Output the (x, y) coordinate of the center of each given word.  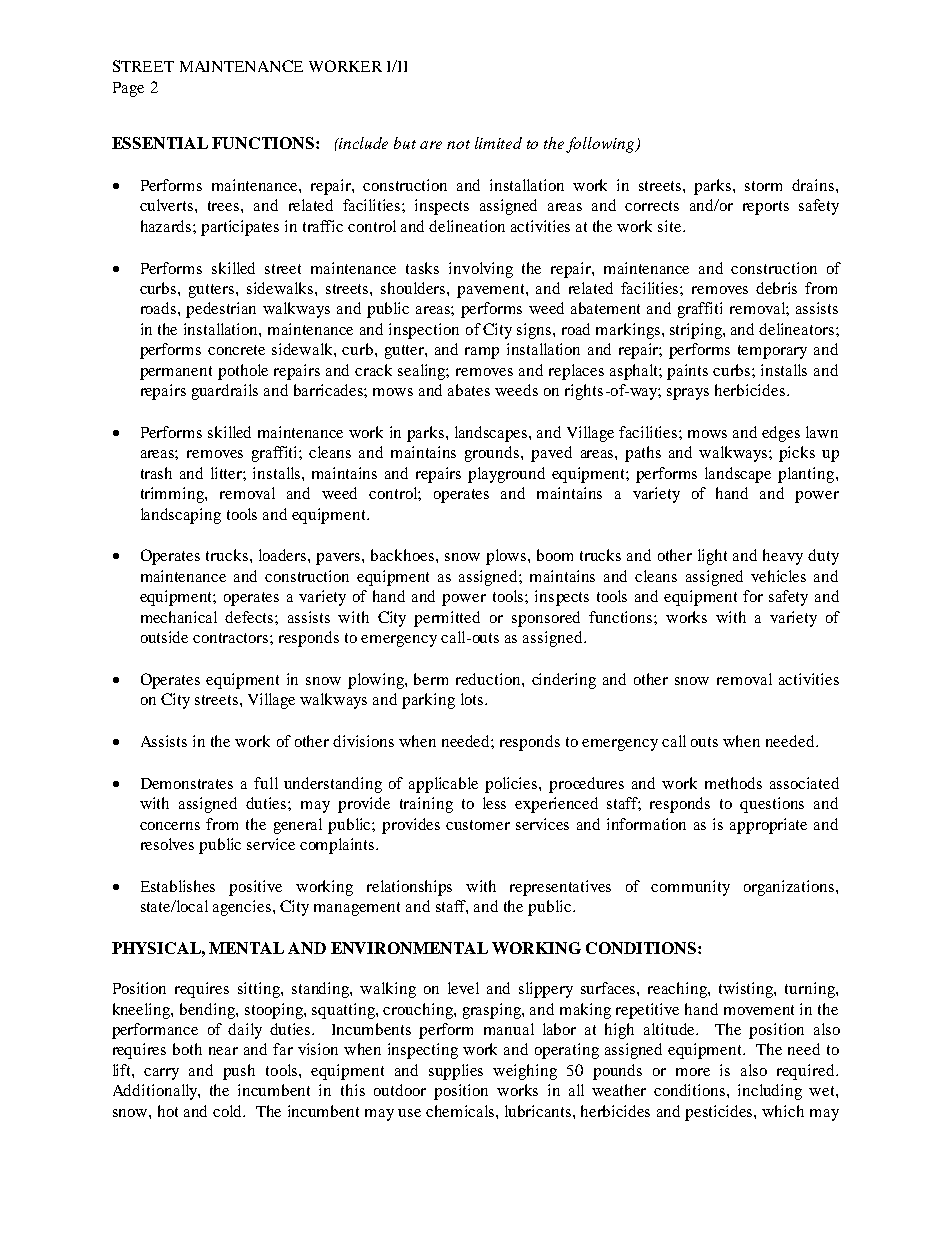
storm (763, 186)
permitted (447, 619)
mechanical (179, 617)
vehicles (778, 576)
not (458, 144)
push (239, 1072)
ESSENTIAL (160, 143)
